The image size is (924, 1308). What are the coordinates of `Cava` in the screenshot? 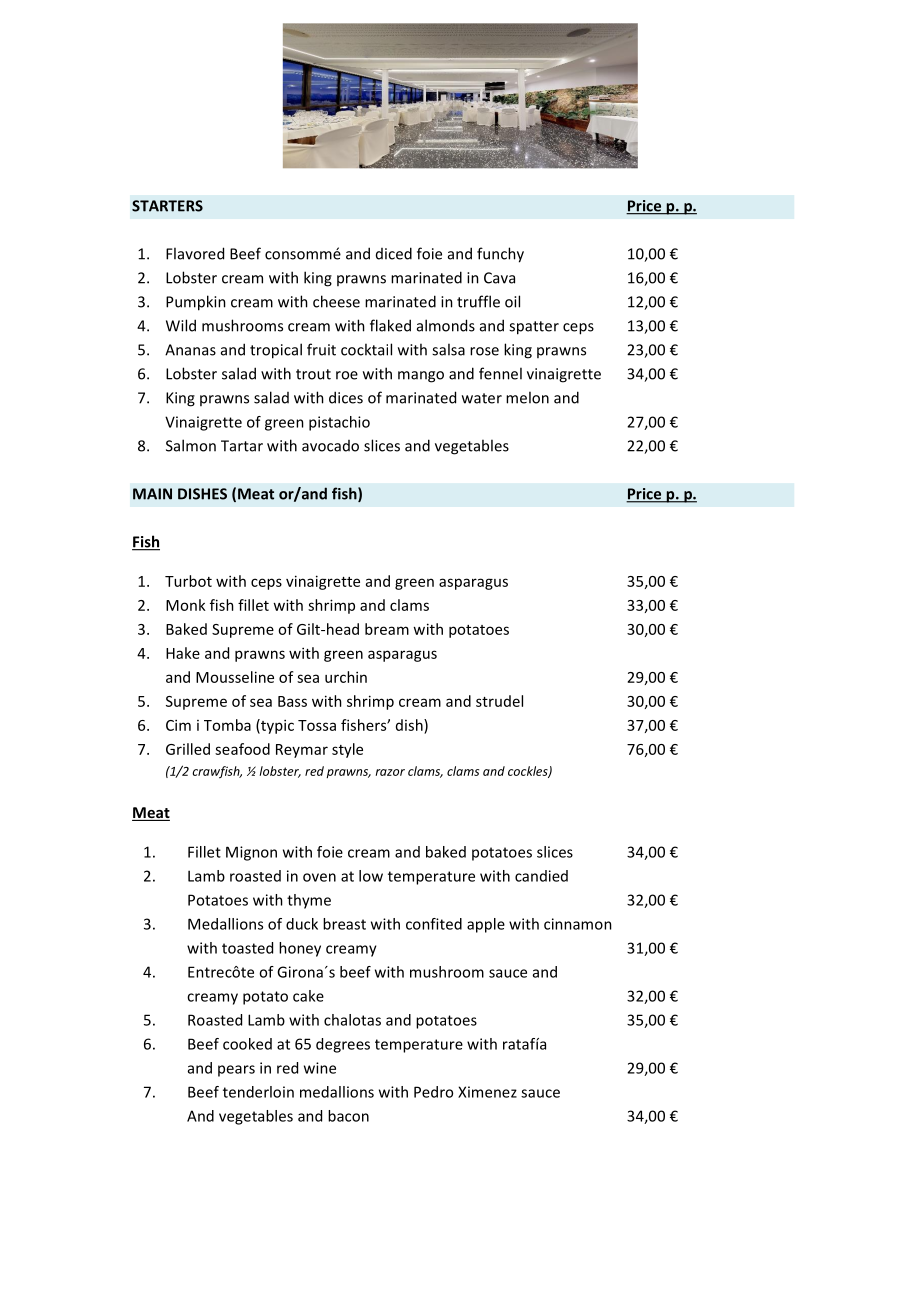 It's located at (499, 278).
